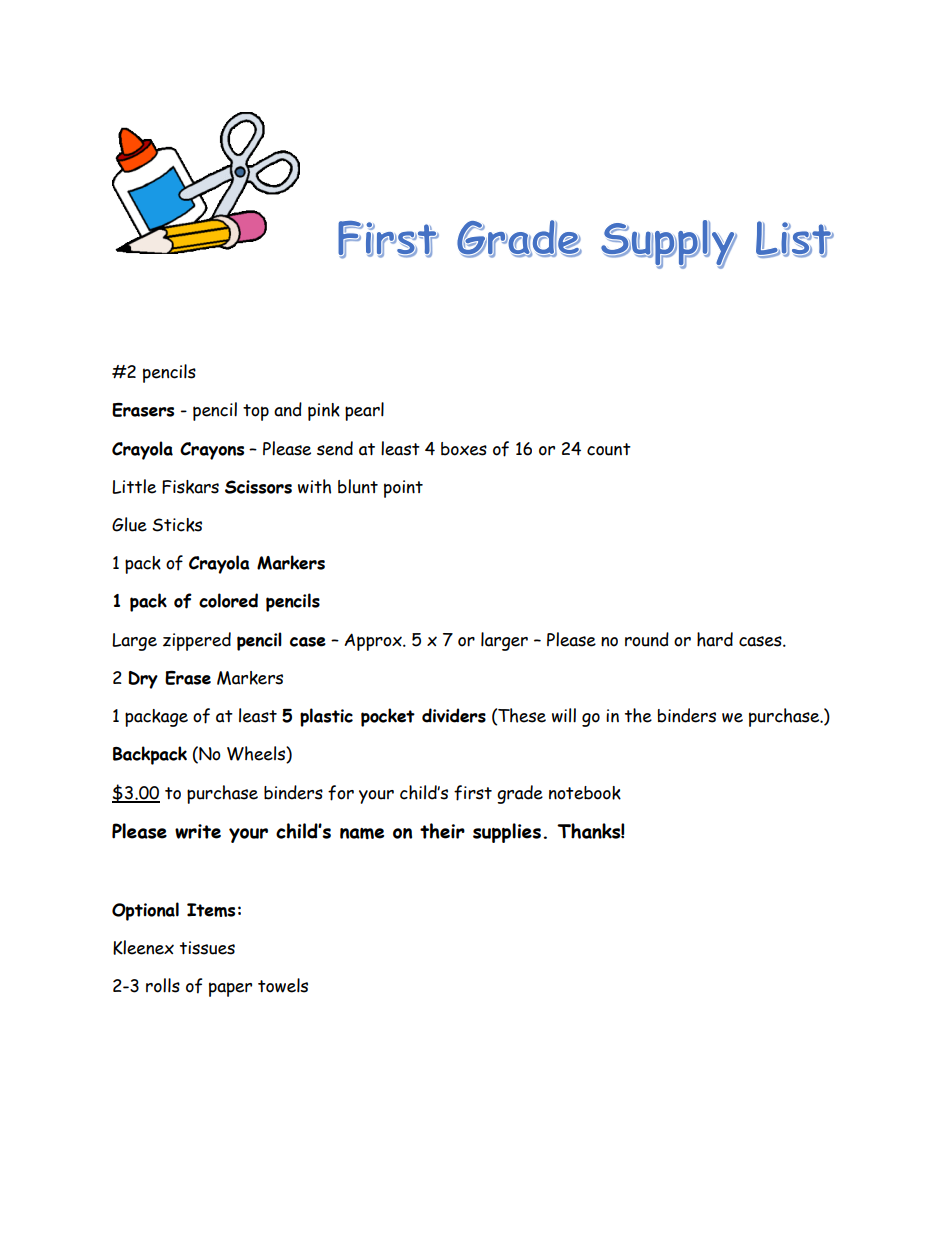  I want to click on hard, so click(715, 639).
